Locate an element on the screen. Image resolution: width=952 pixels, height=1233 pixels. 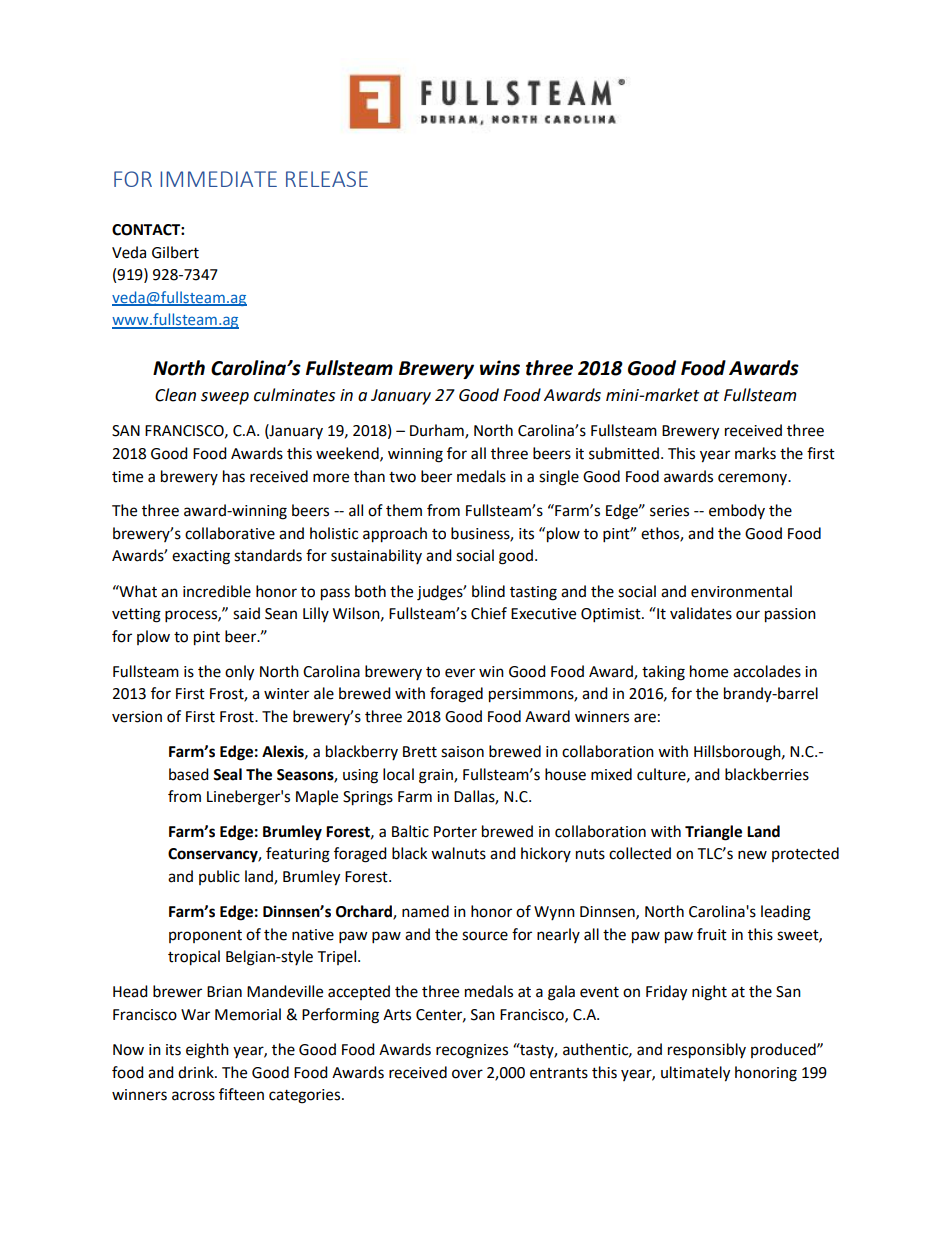
over is located at coordinates (467, 1074).
